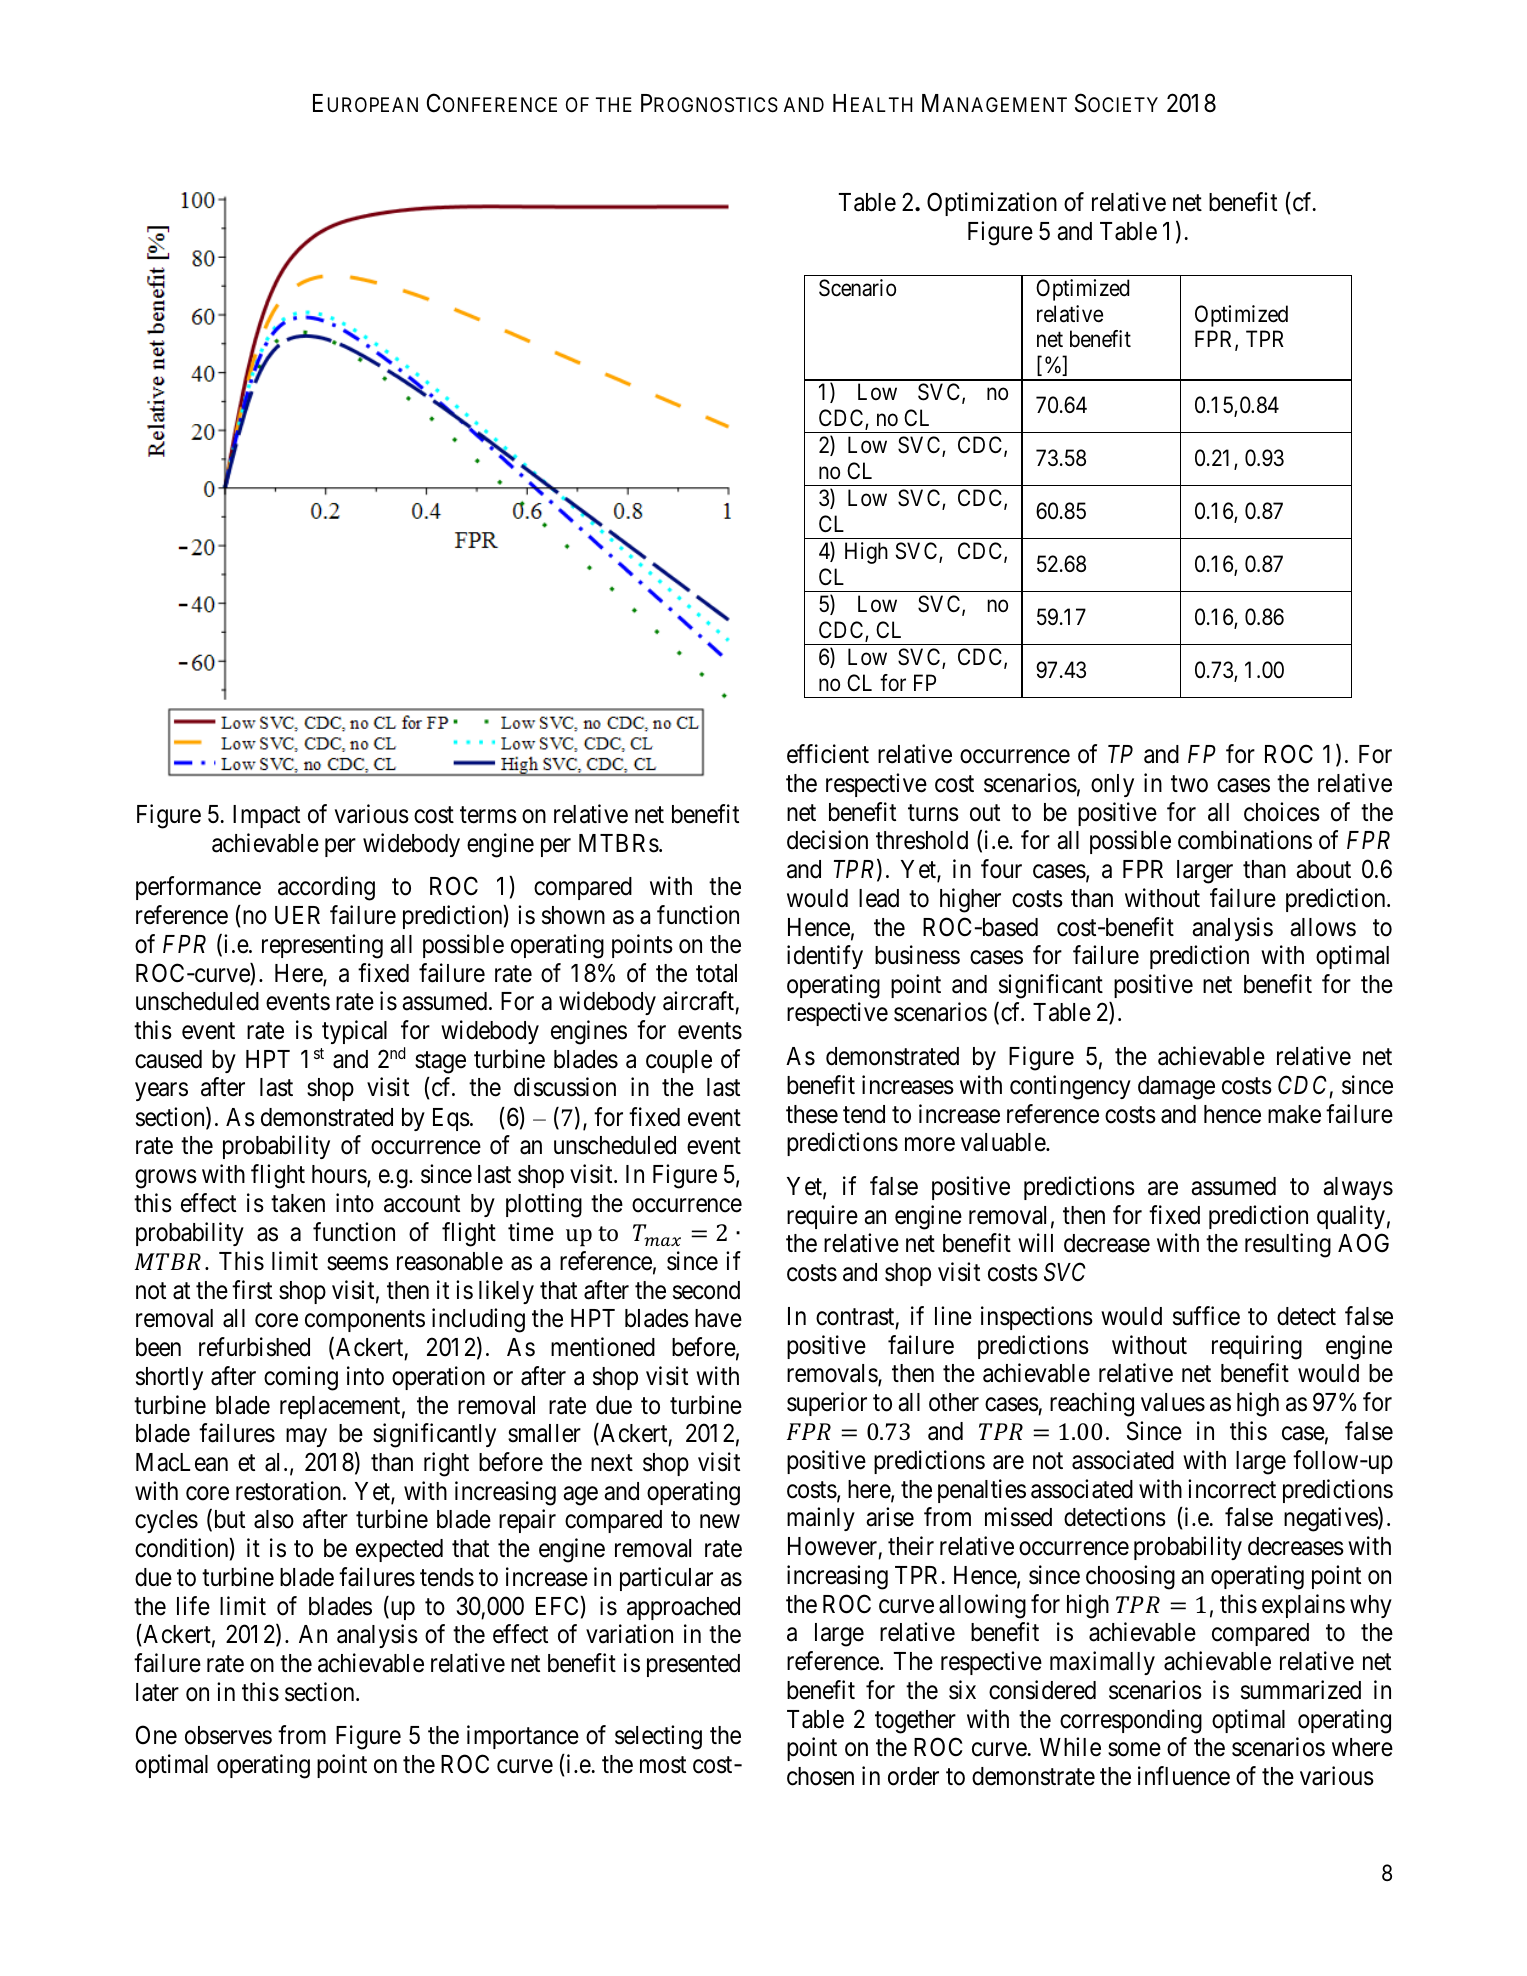  What do you see at coordinates (1176, 1088) in the screenshot?
I see `damage` at bounding box center [1176, 1088].
